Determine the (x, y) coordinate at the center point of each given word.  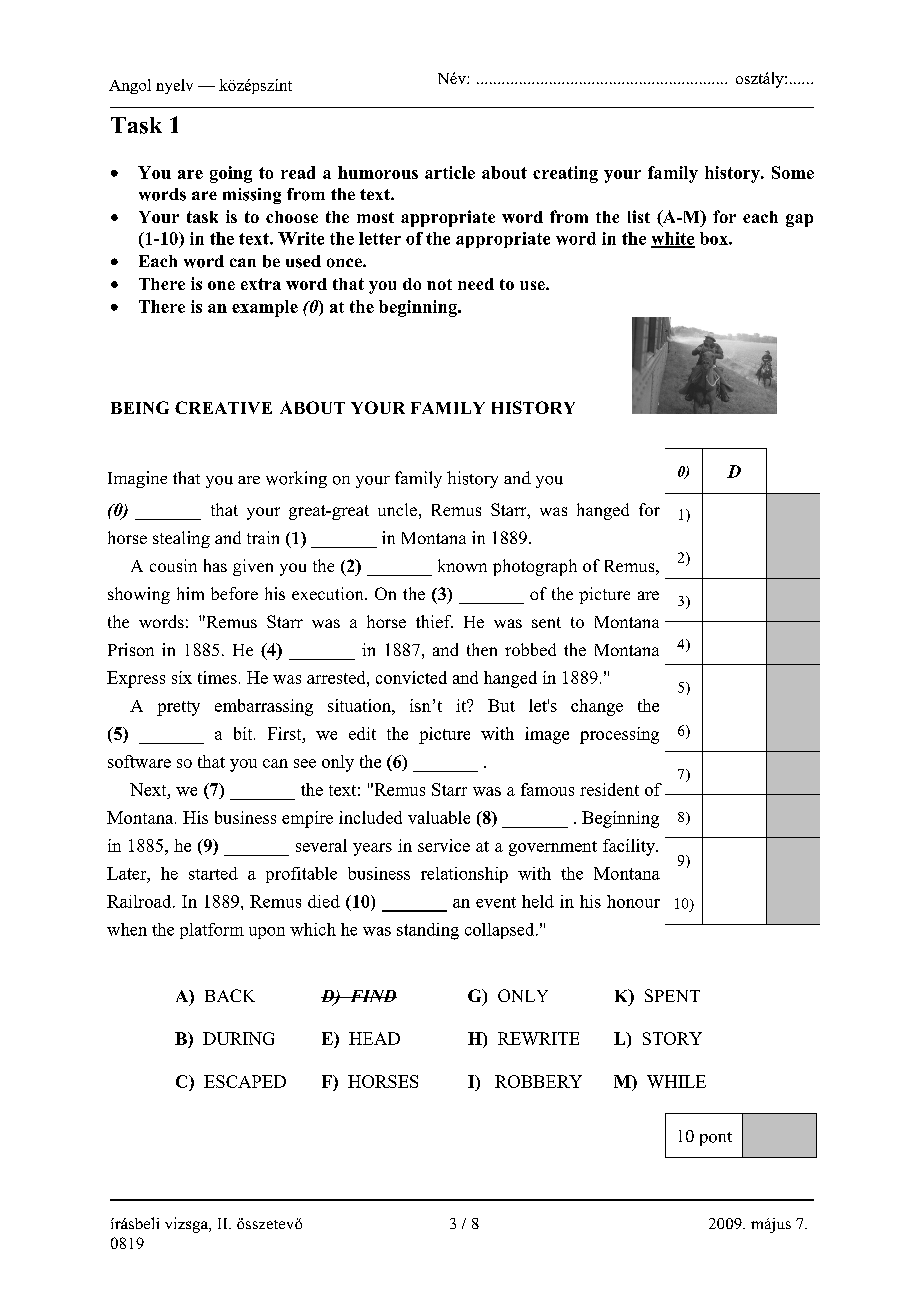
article (450, 172)
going (231, 174)
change (597, 707)
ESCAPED (245, 1081)
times (217, 677)
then (482, 649)
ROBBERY (538, 1081)
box (715, 238)
